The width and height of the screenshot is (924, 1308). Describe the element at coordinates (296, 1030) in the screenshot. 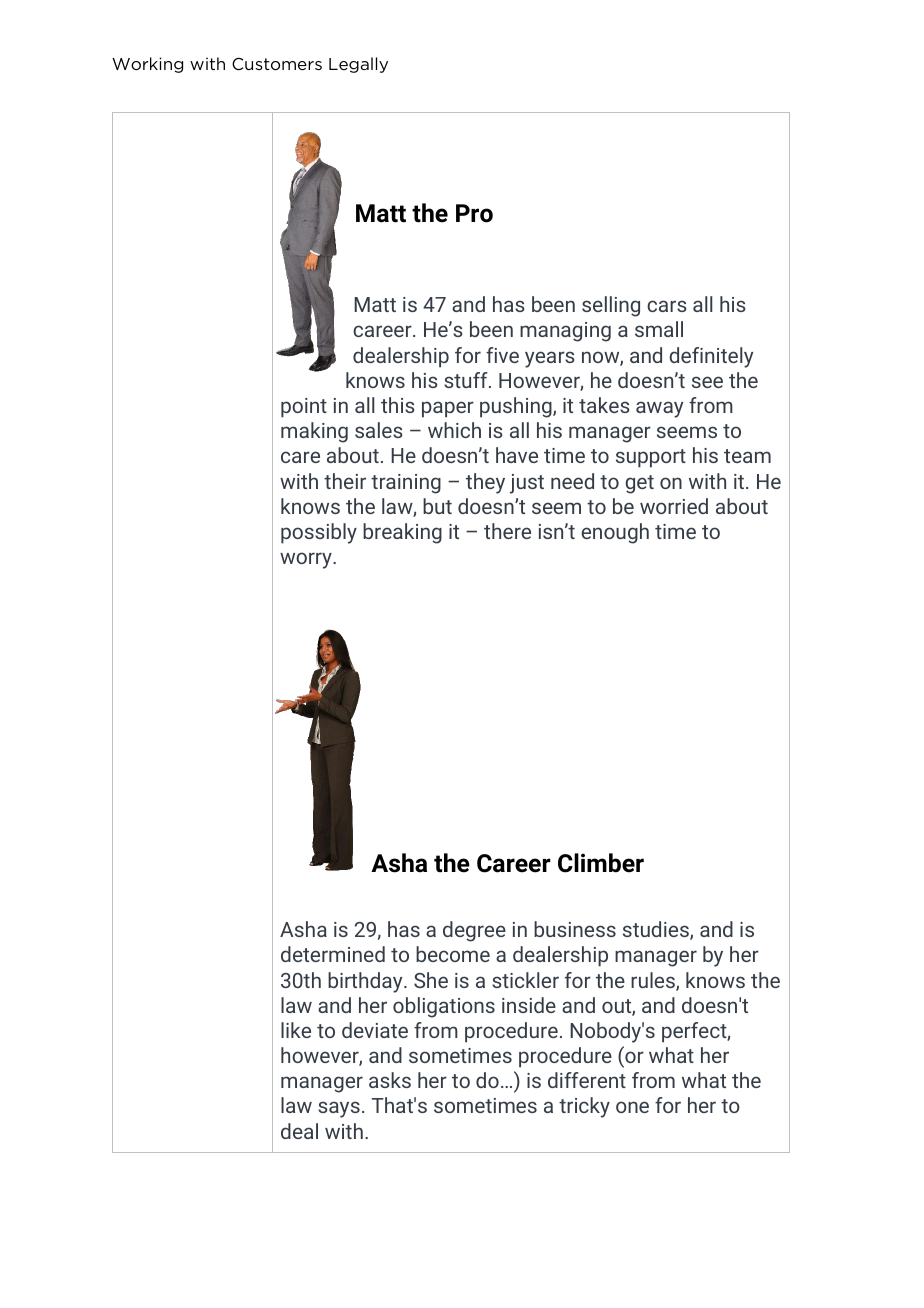

I see `like` at that location.
